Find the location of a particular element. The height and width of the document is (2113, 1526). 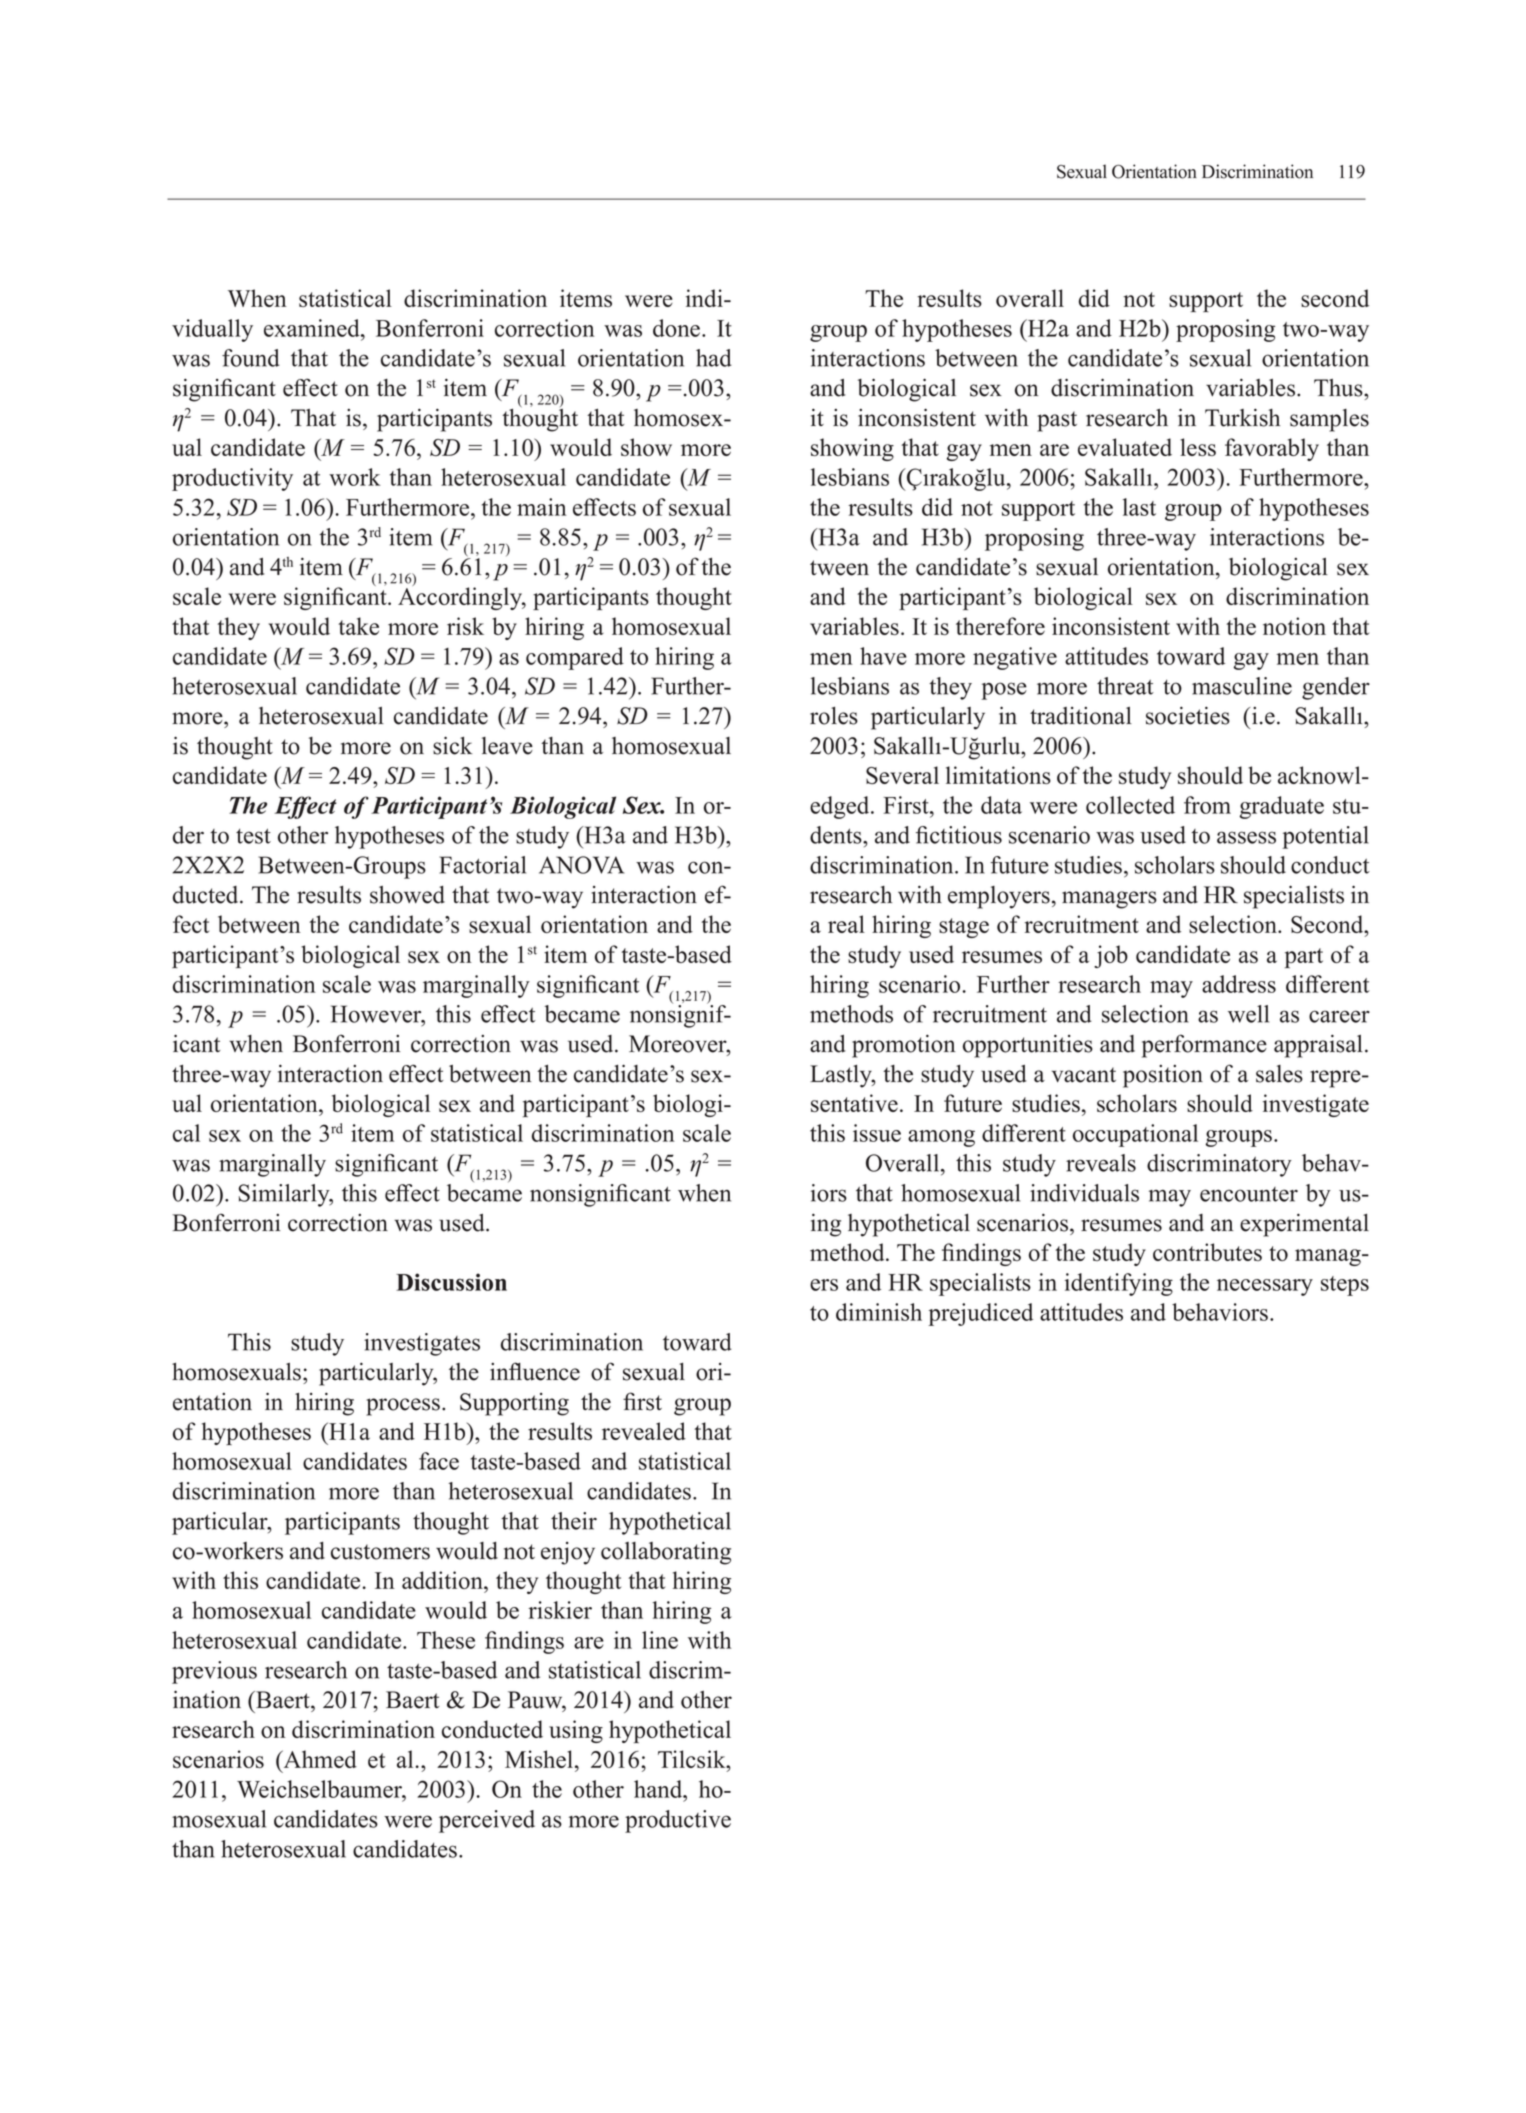

promotion is located at coordinates (903, 1046).
